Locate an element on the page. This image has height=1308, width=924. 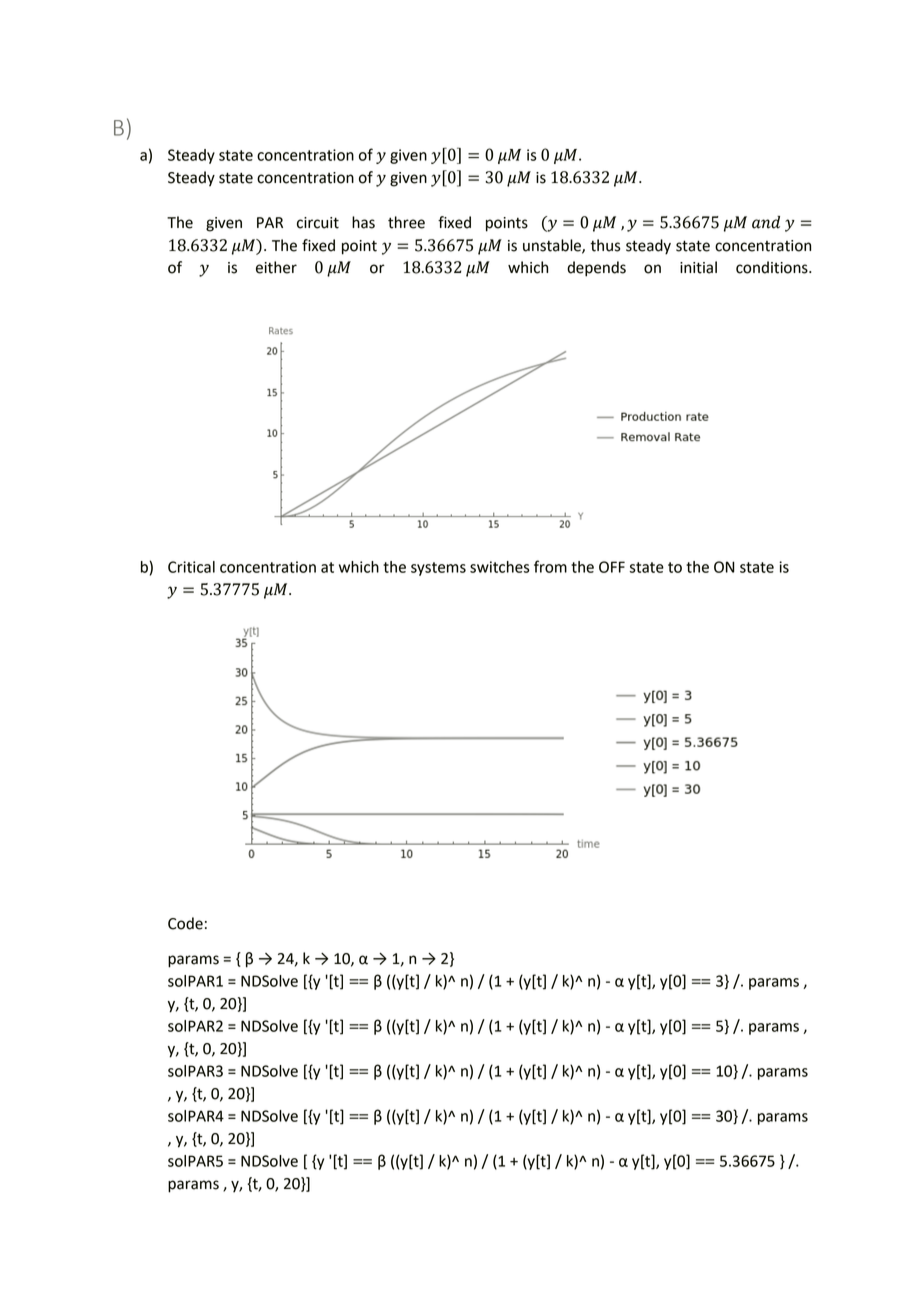
unstable is located at coordinates (553, 246).
